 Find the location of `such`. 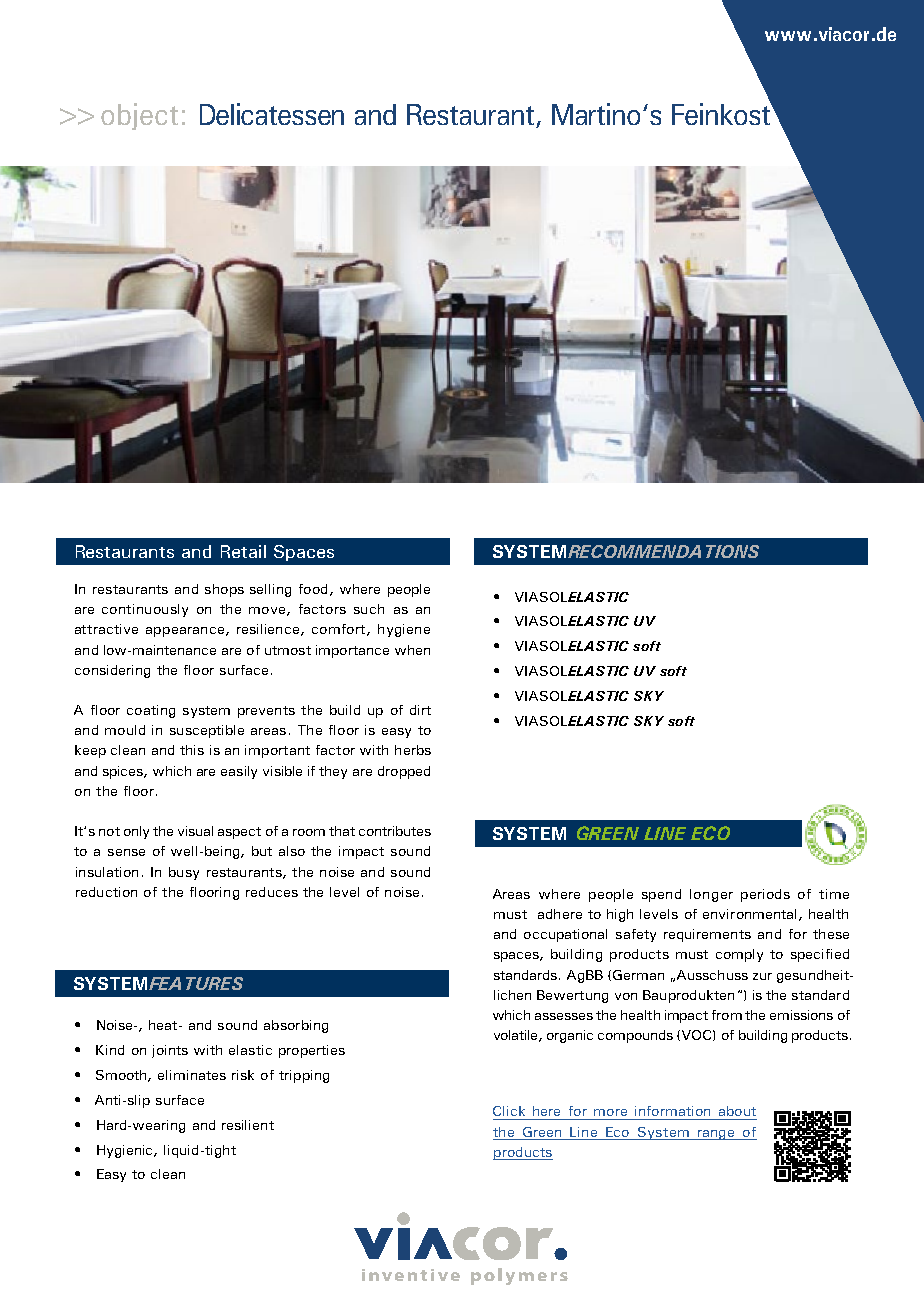

such is located at coordinates (369, 609).
